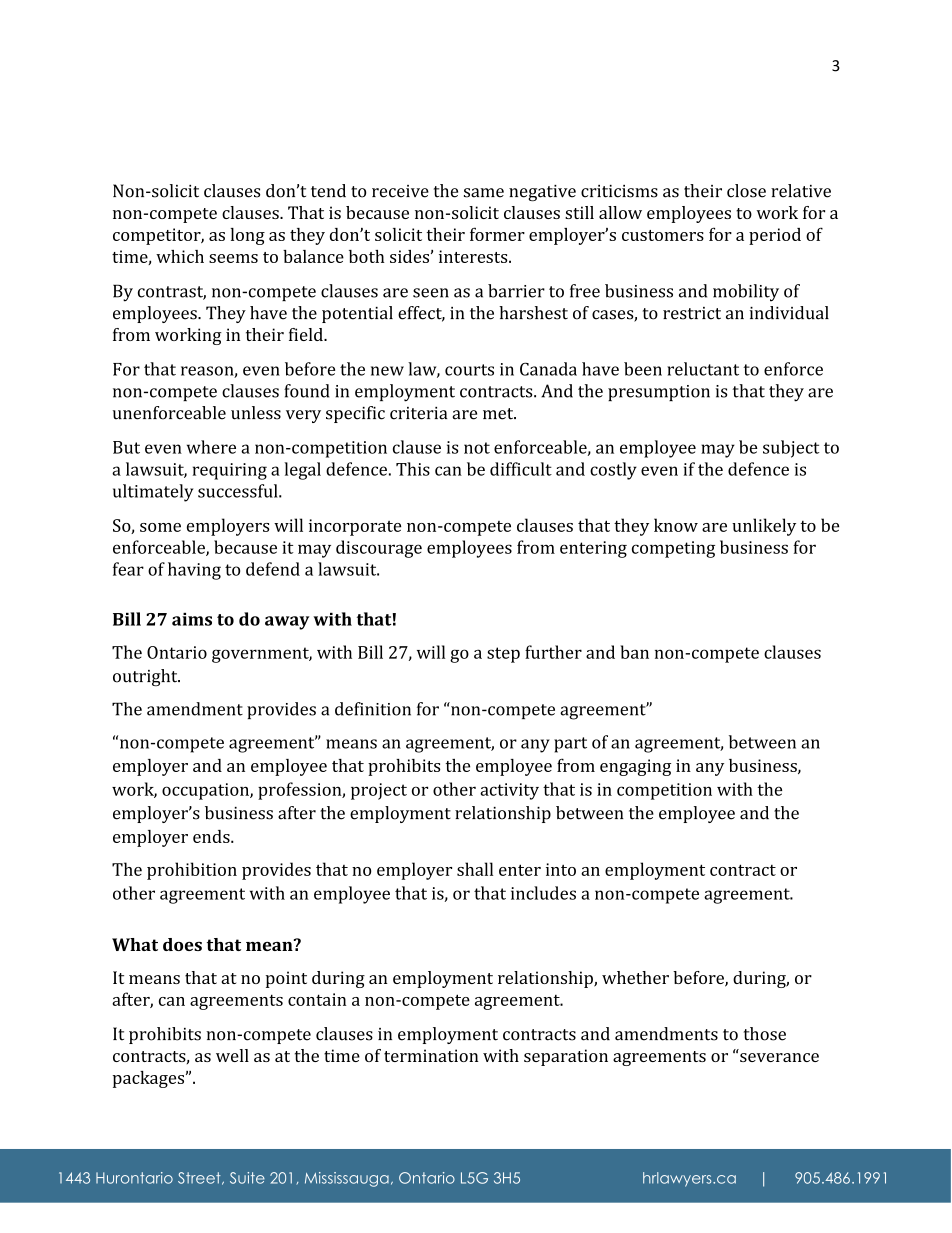 This screenshot has width=952, height=1233. Describe the element at coordinates (182, 944) in the screenshot. I see `does` at that location.
